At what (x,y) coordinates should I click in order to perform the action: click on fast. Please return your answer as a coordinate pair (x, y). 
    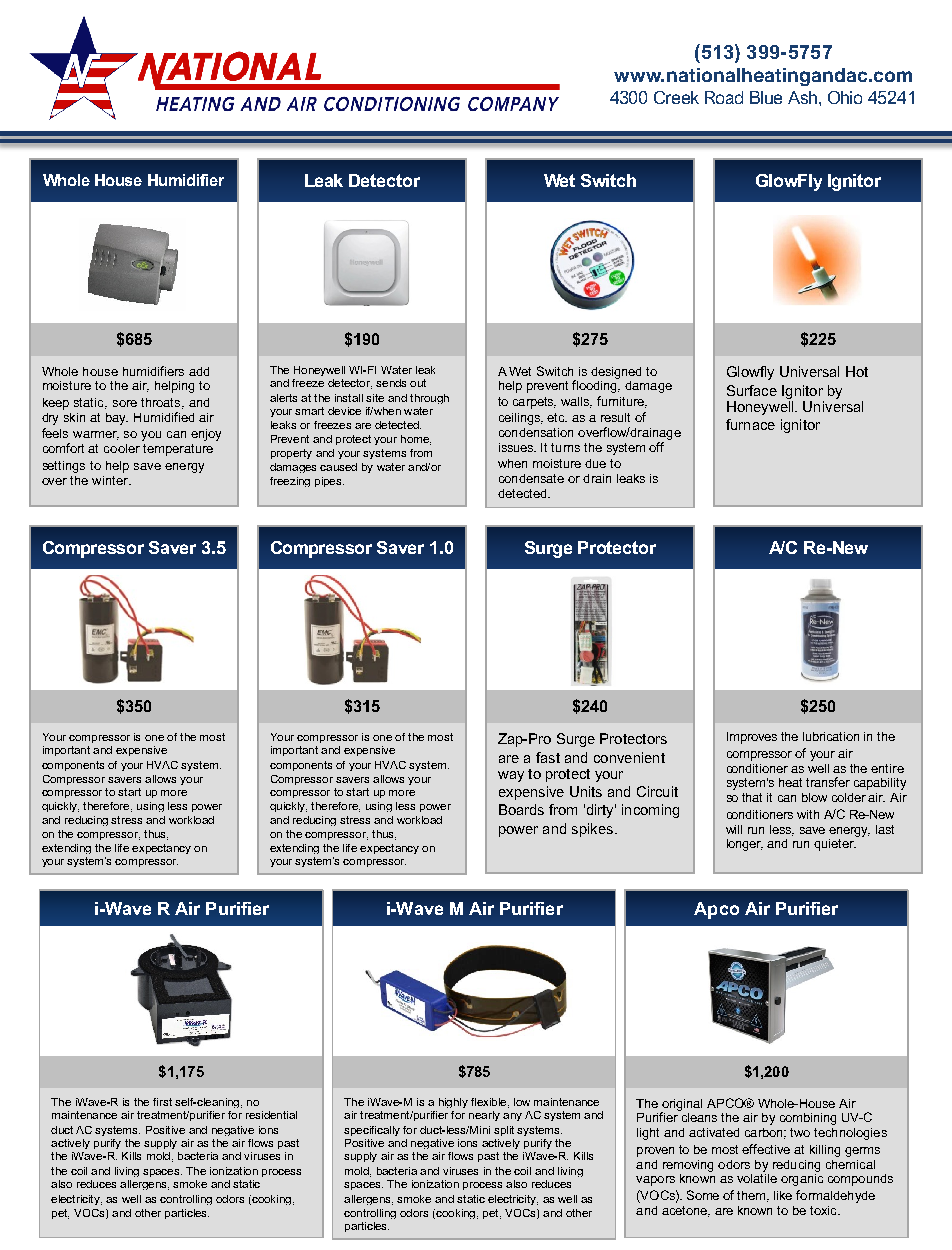
    Looking at the image, I should click on (548, 757).
